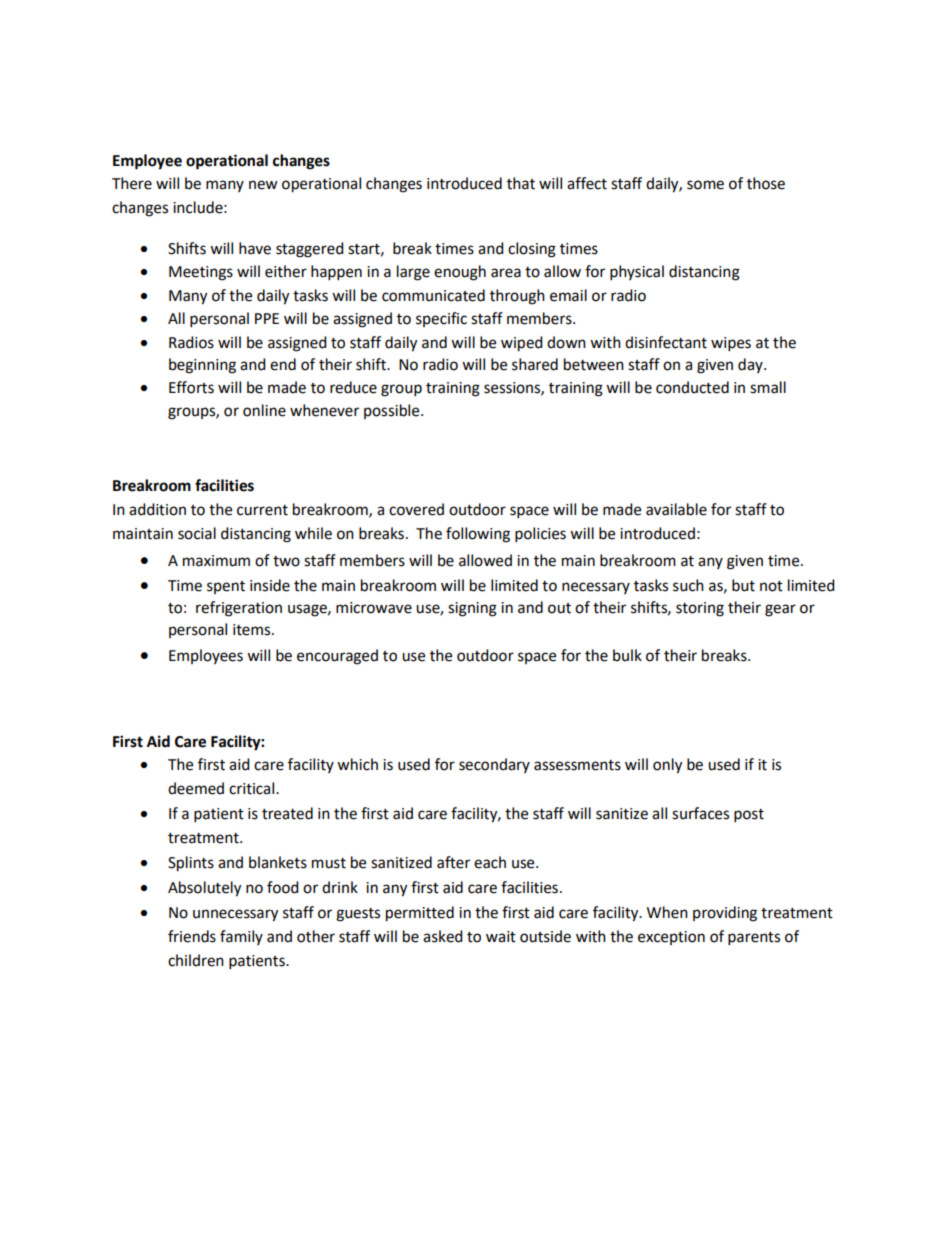 This screenshot has width=952, height=1233. I want to click on some, so click(705, 185).
